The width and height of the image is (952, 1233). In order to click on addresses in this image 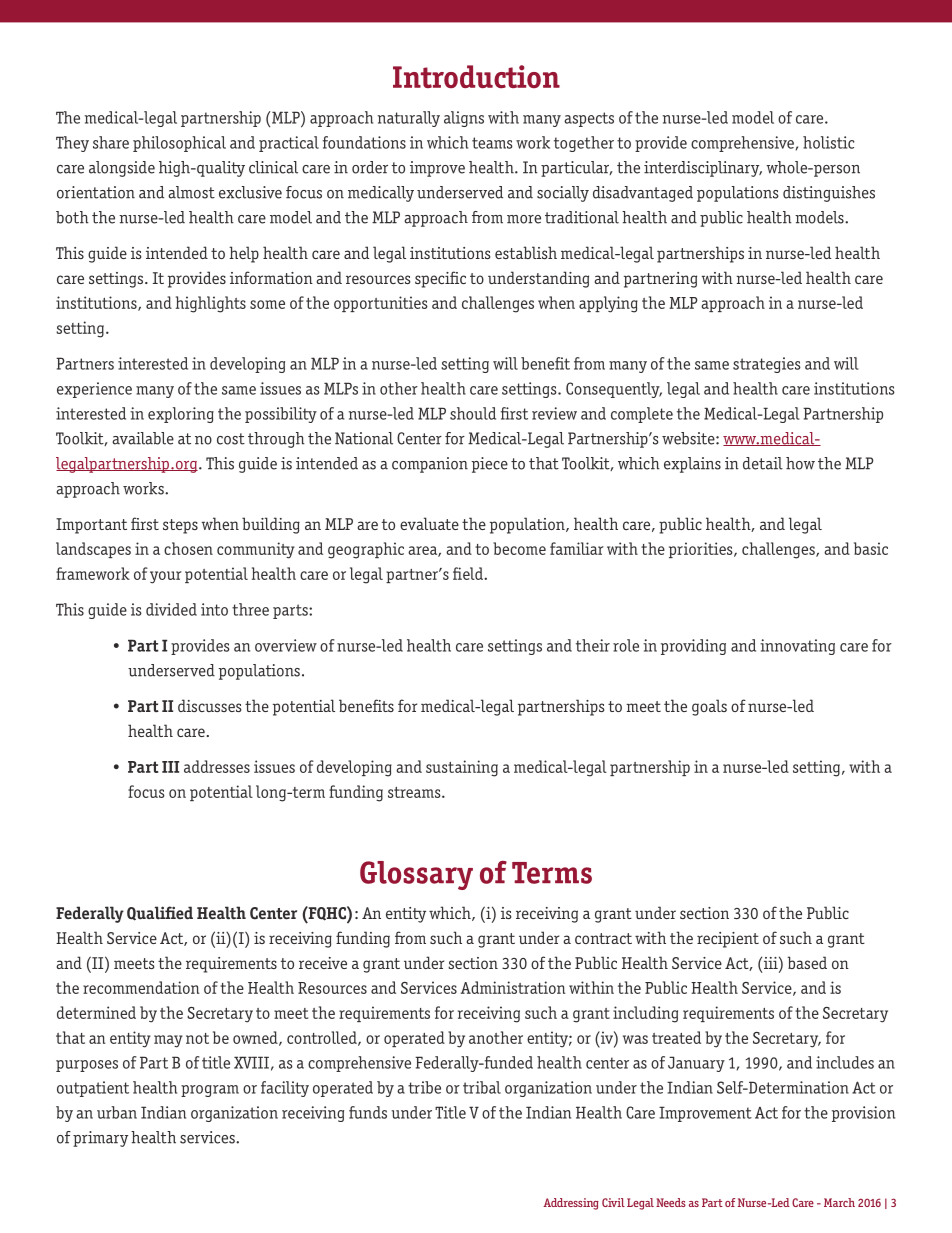, I will do `click(217, 766)`.
